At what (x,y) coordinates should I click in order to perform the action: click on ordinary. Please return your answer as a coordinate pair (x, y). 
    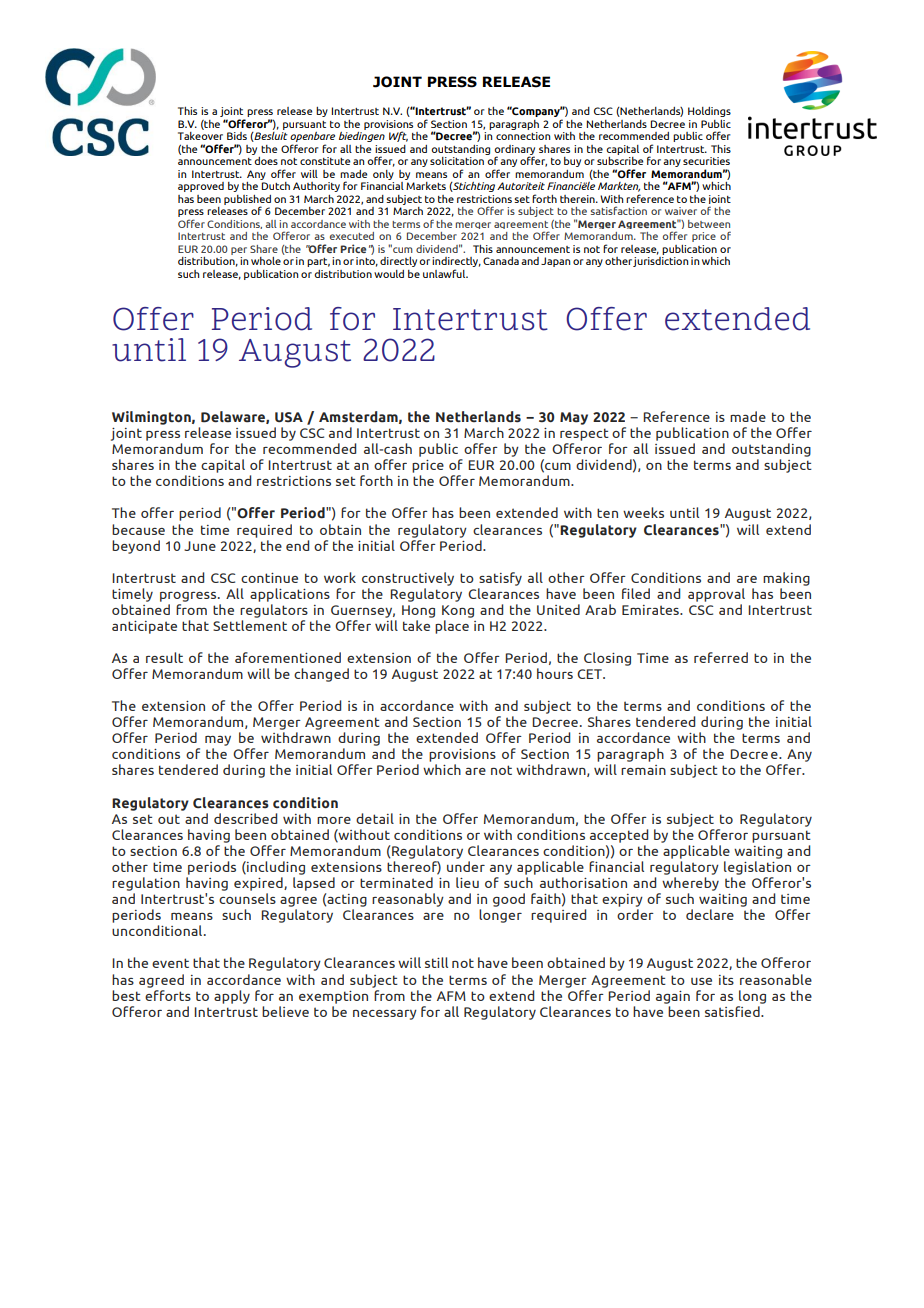
    Looking at the image, I should click on (514, 151).
